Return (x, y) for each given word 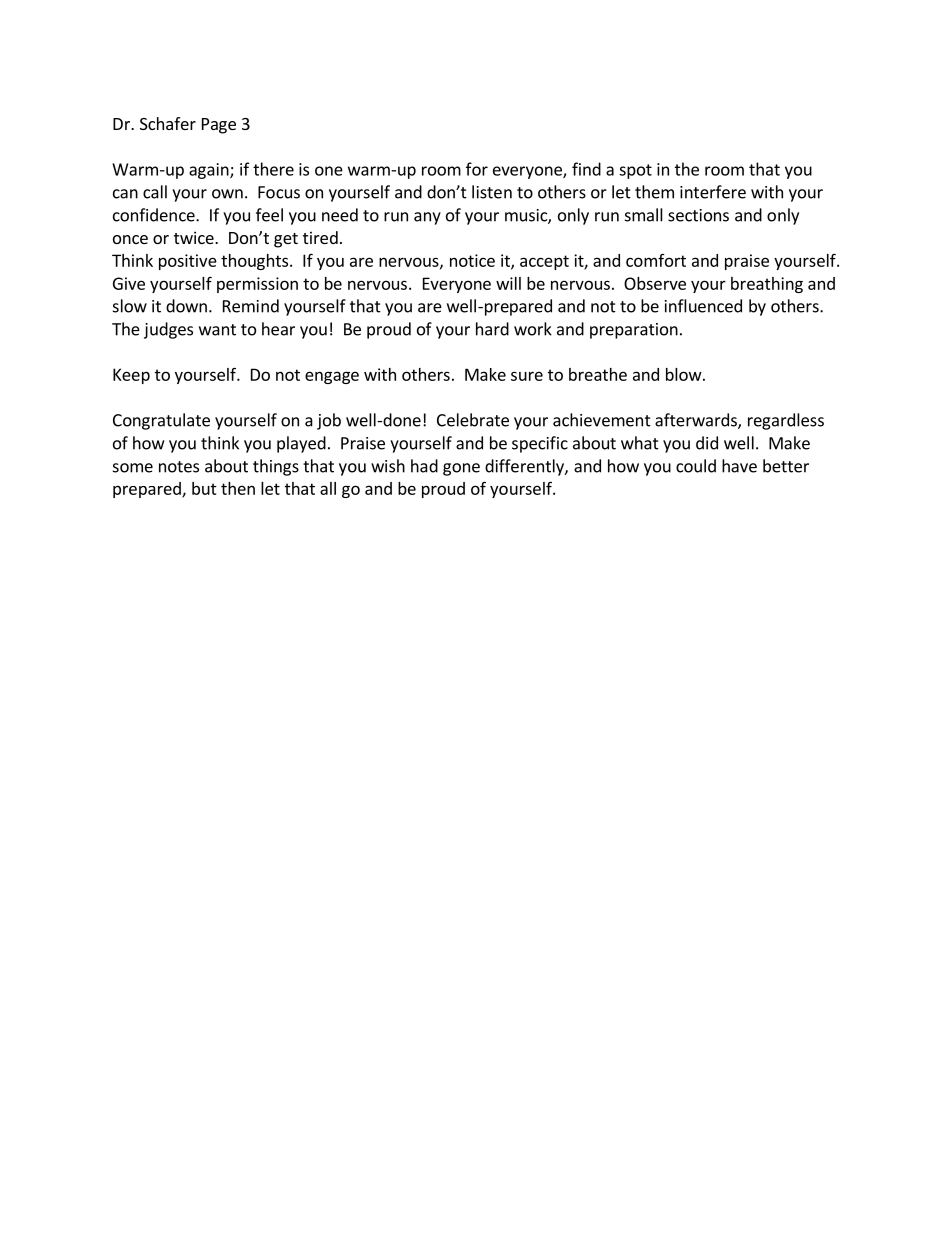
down (186, 306)
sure (527, 376)
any (427, 218)
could (696, 466)
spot (635, 171)
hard (492, 329)
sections (698, 215)
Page (219, 126)
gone (461, 469)
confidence (155, 215)
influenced (703, 306)
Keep (131, 376)
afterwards (697, 421)
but (204, 488)
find (586, 169)
